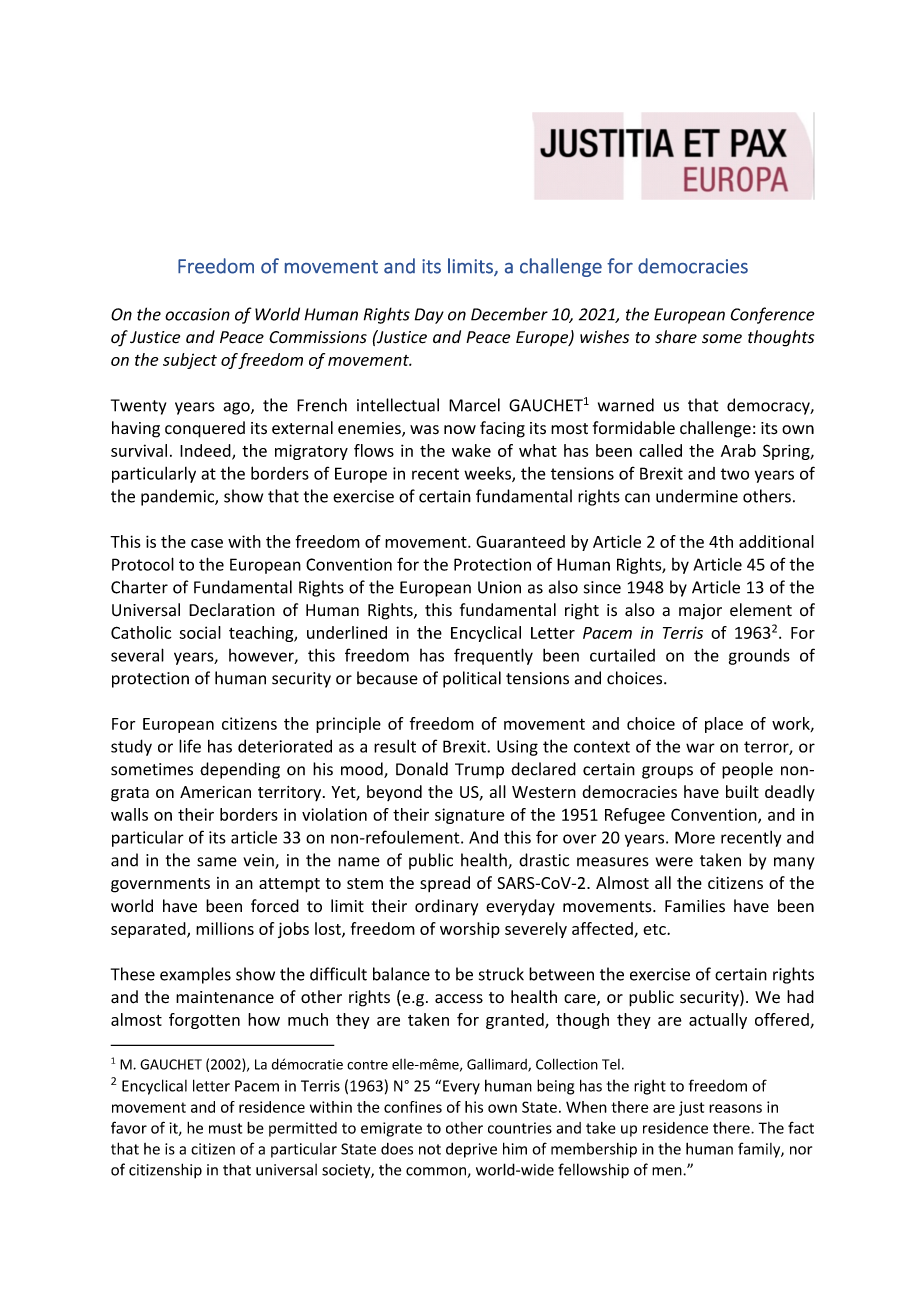 The image size is (924, 1308). Describe the element at coordinates (676, 337) in the screenshot. I see `share` at that location.
